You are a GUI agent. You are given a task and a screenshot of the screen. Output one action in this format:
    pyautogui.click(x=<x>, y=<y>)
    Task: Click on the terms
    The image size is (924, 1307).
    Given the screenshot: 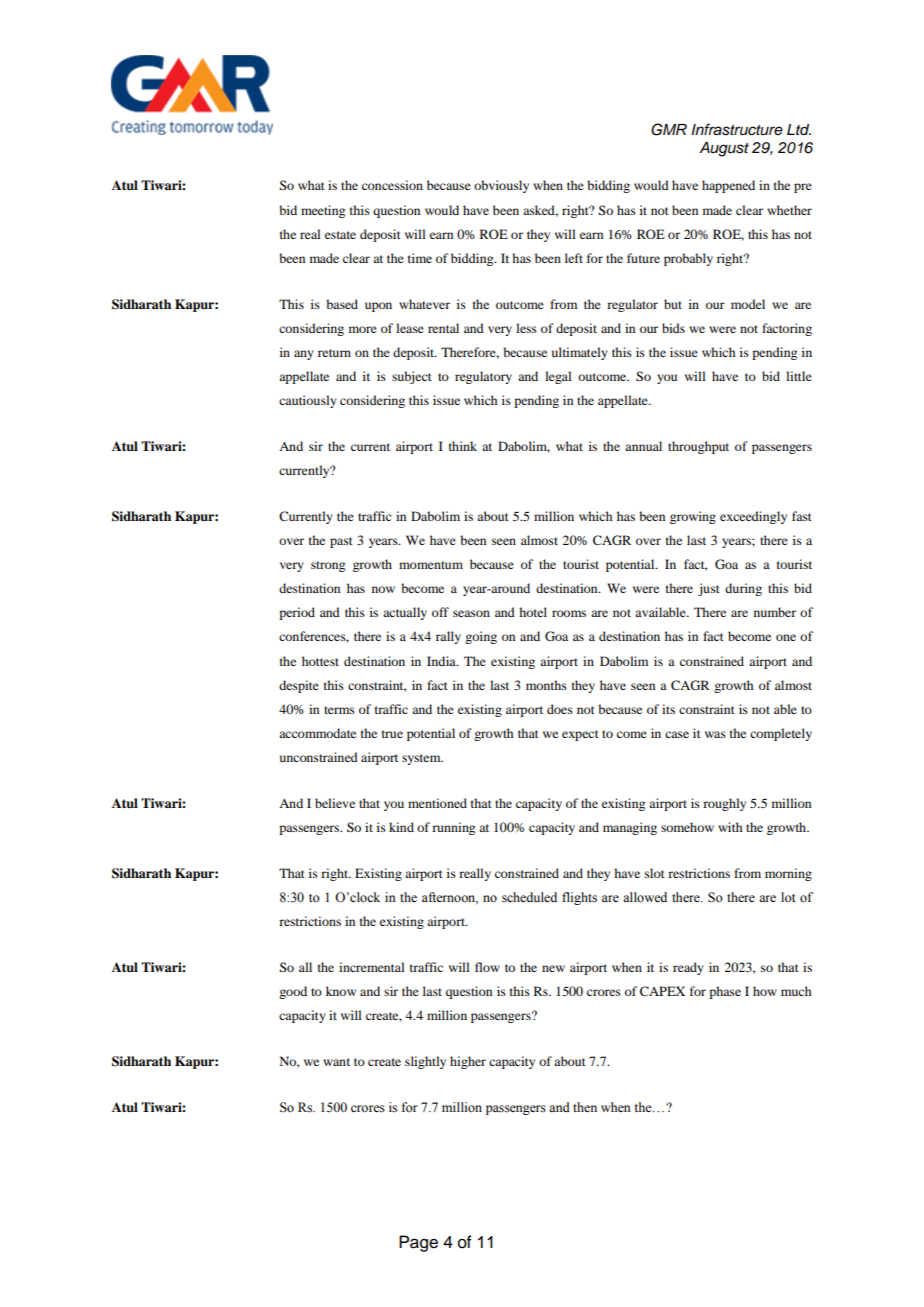 What is the action you would take?
    pyautogui.click(x=339, y=710)
